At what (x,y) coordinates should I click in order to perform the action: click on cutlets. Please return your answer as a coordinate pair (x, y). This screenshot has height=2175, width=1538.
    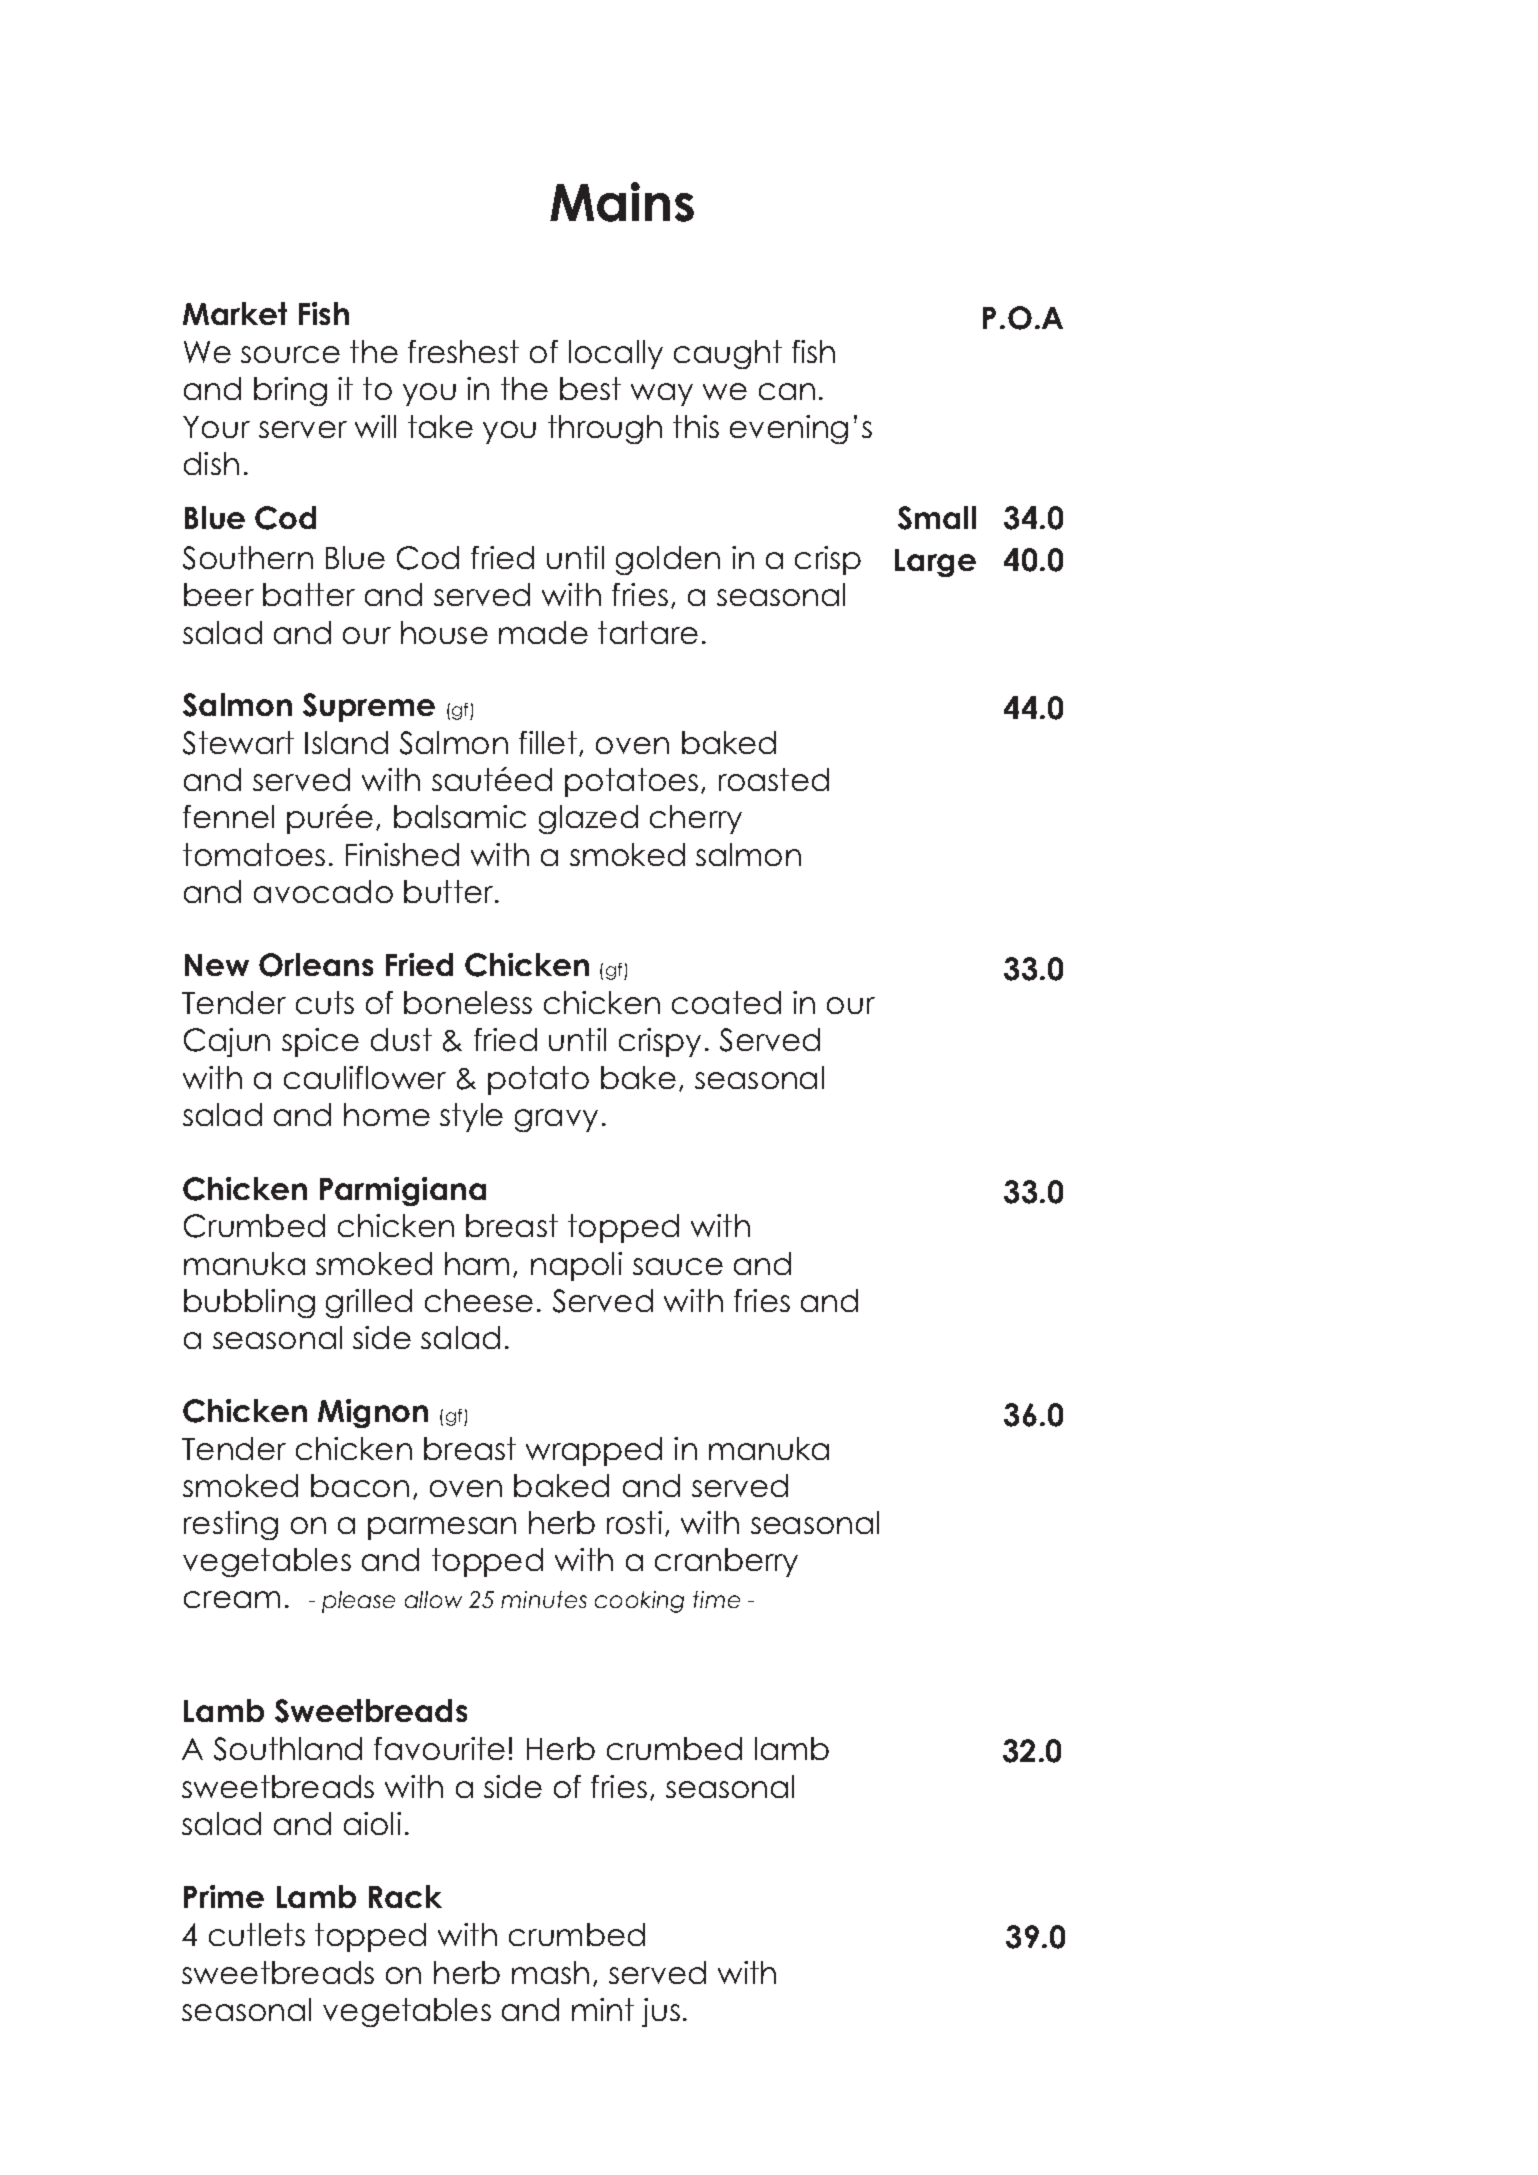
    Looking at the image, I should click on (257, 1934).
